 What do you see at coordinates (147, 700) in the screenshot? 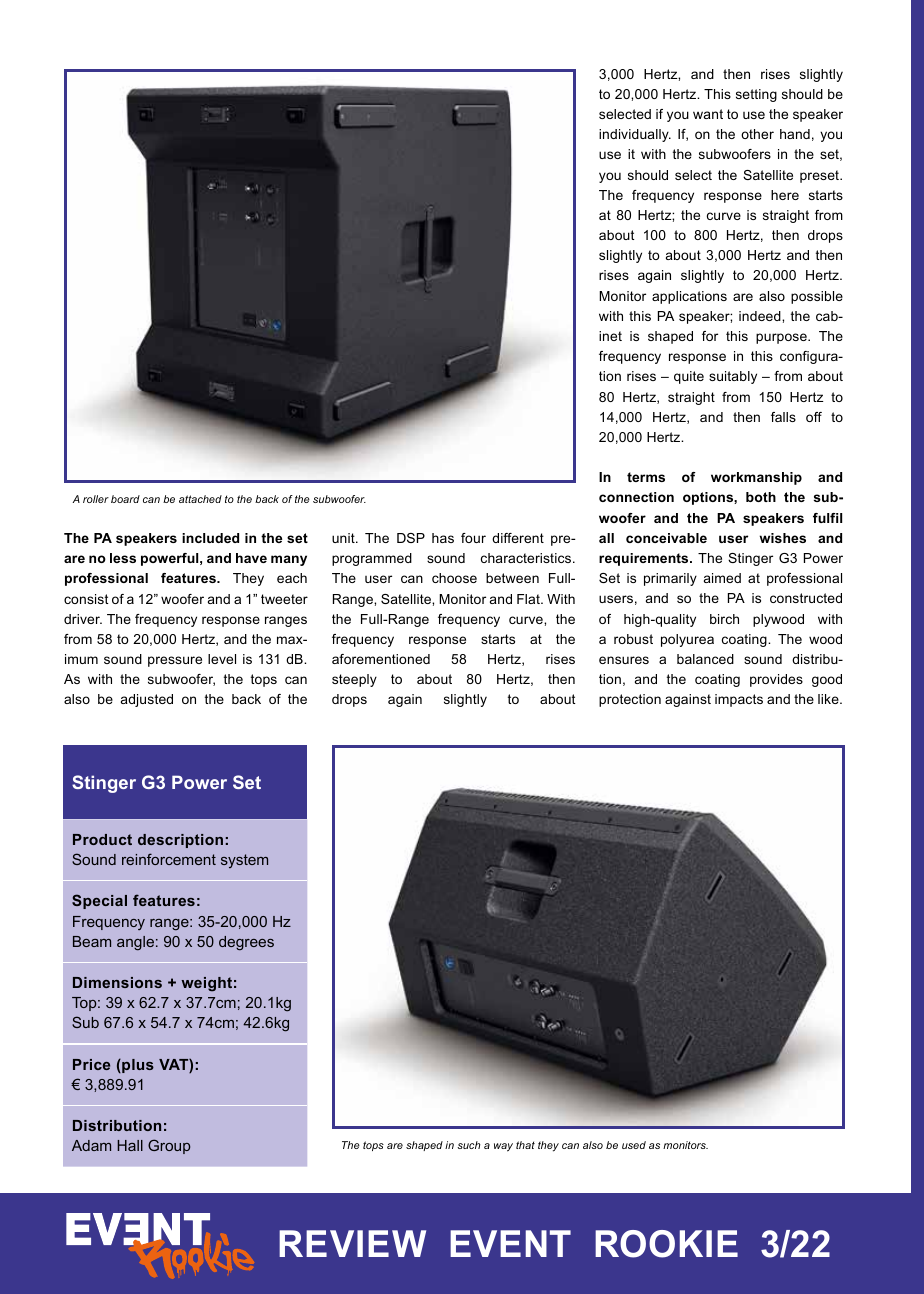
I see `adjusted` at bounding box center [147, 700].
